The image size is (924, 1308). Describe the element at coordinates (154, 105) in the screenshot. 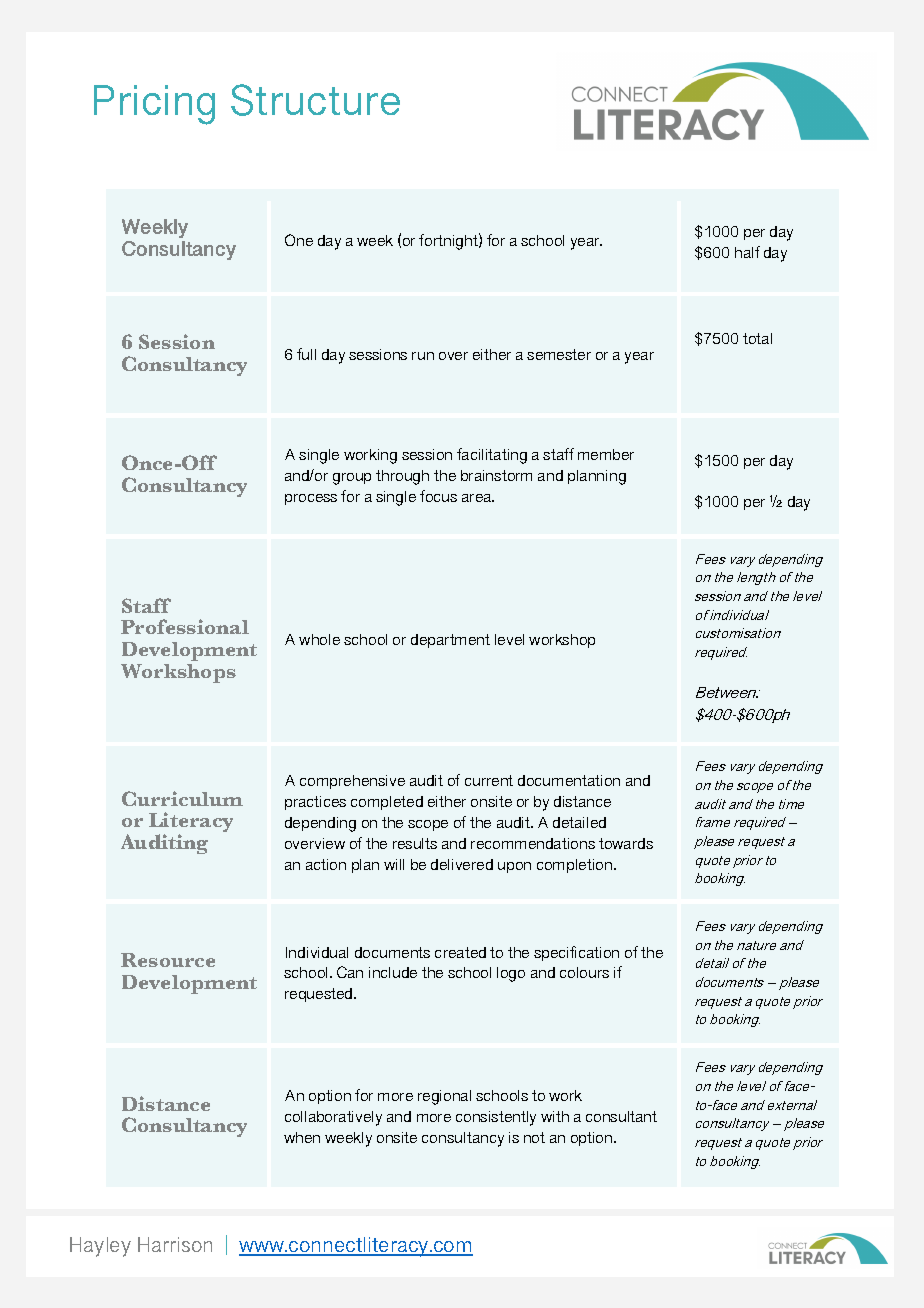

I see `Pricing` at that location.
